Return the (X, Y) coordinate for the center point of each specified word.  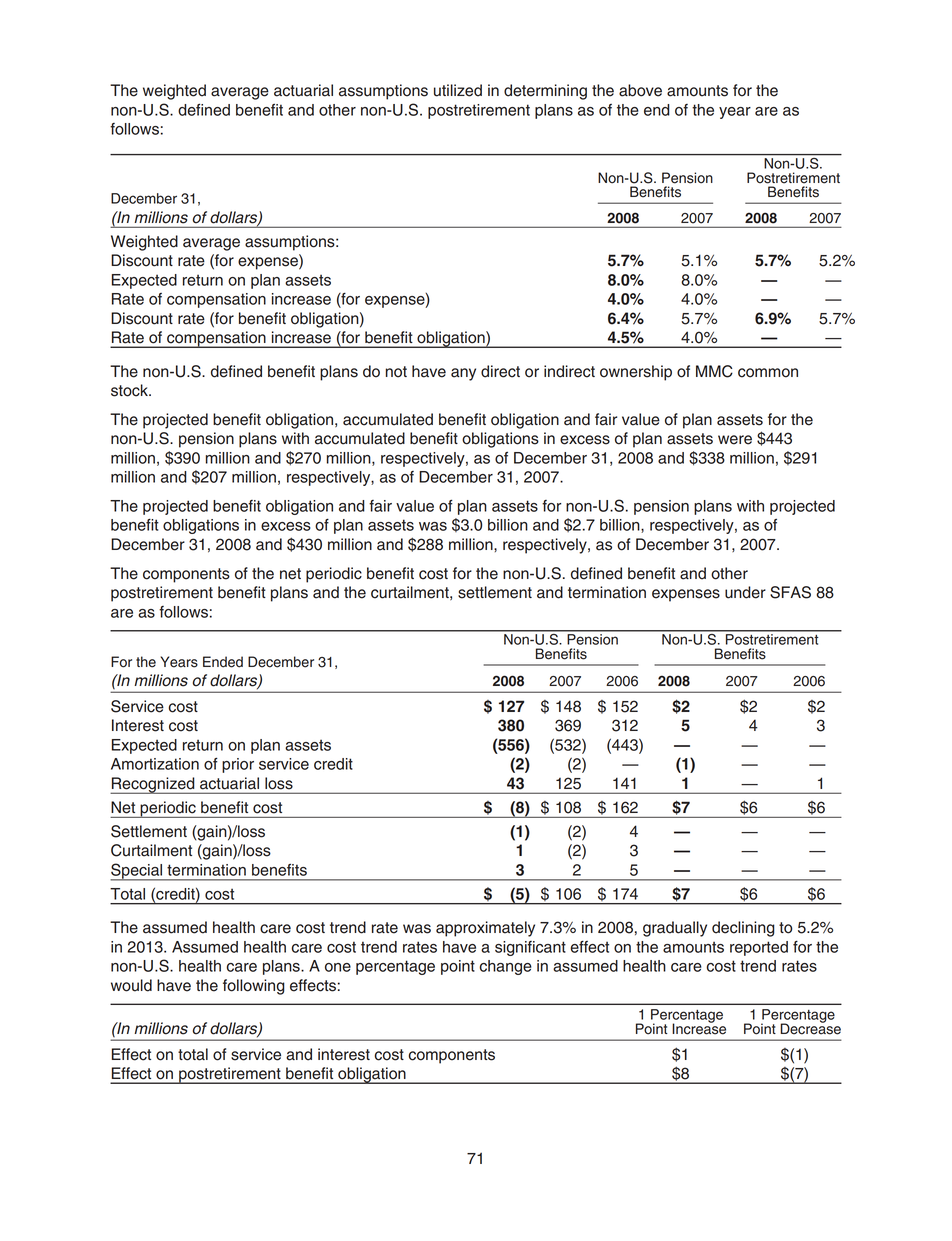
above (640, 90)
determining (545, 92)
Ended (223, 662)
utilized (458, 90)
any (463, 374)
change (506, 967)
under (745, 592)
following (254, 987)
